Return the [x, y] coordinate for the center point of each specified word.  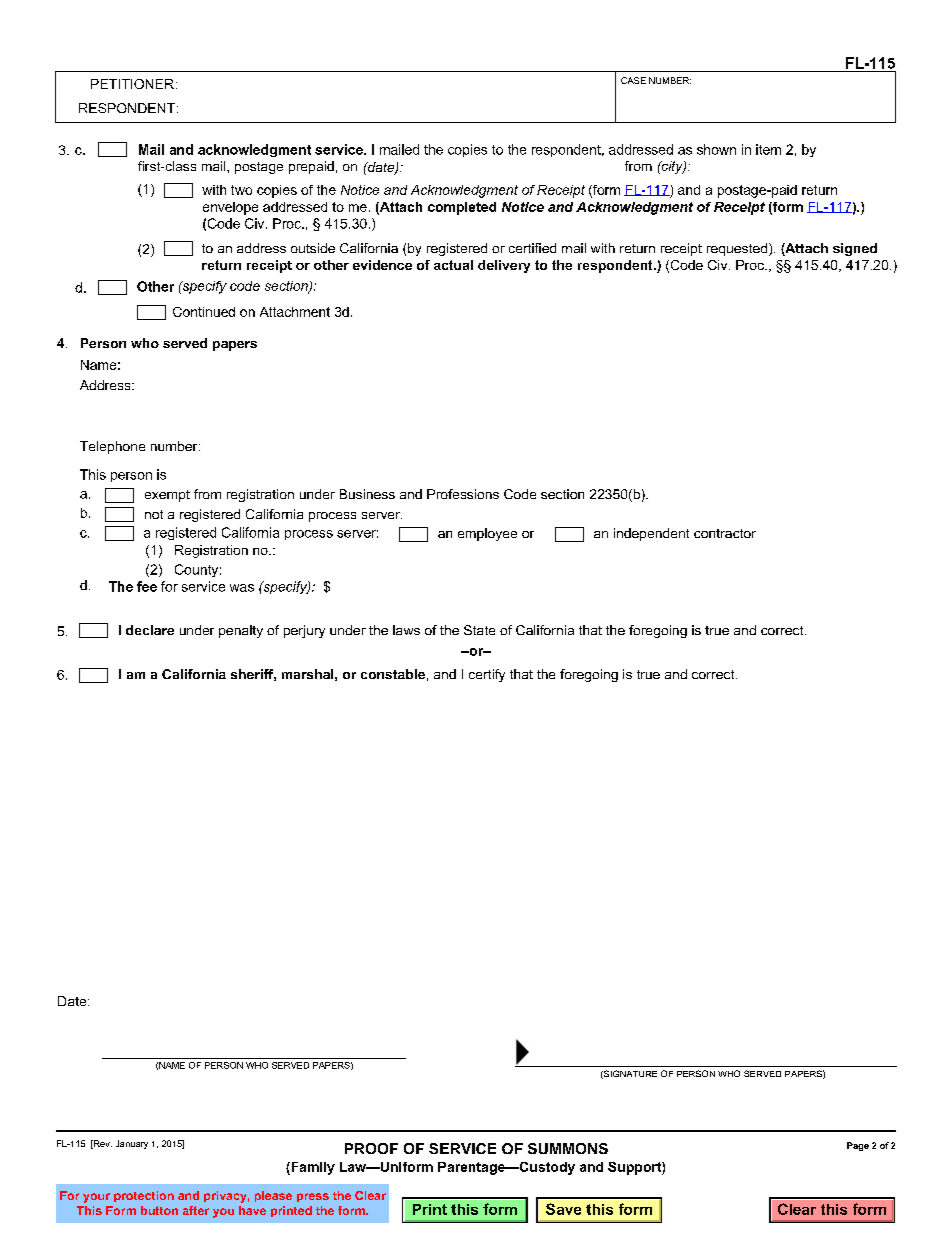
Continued [204, 312]
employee [487, 534]
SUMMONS [568, 1148]
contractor [725, 533]
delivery [504, 266]
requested [738, 249]
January [132, 1144]
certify [487, 675]
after [196, 1210]
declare [150, 630]
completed [462, 208]
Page [858, 1146]
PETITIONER [132, 84]
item [768, 149]
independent [651, 534]
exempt [167, 496]
